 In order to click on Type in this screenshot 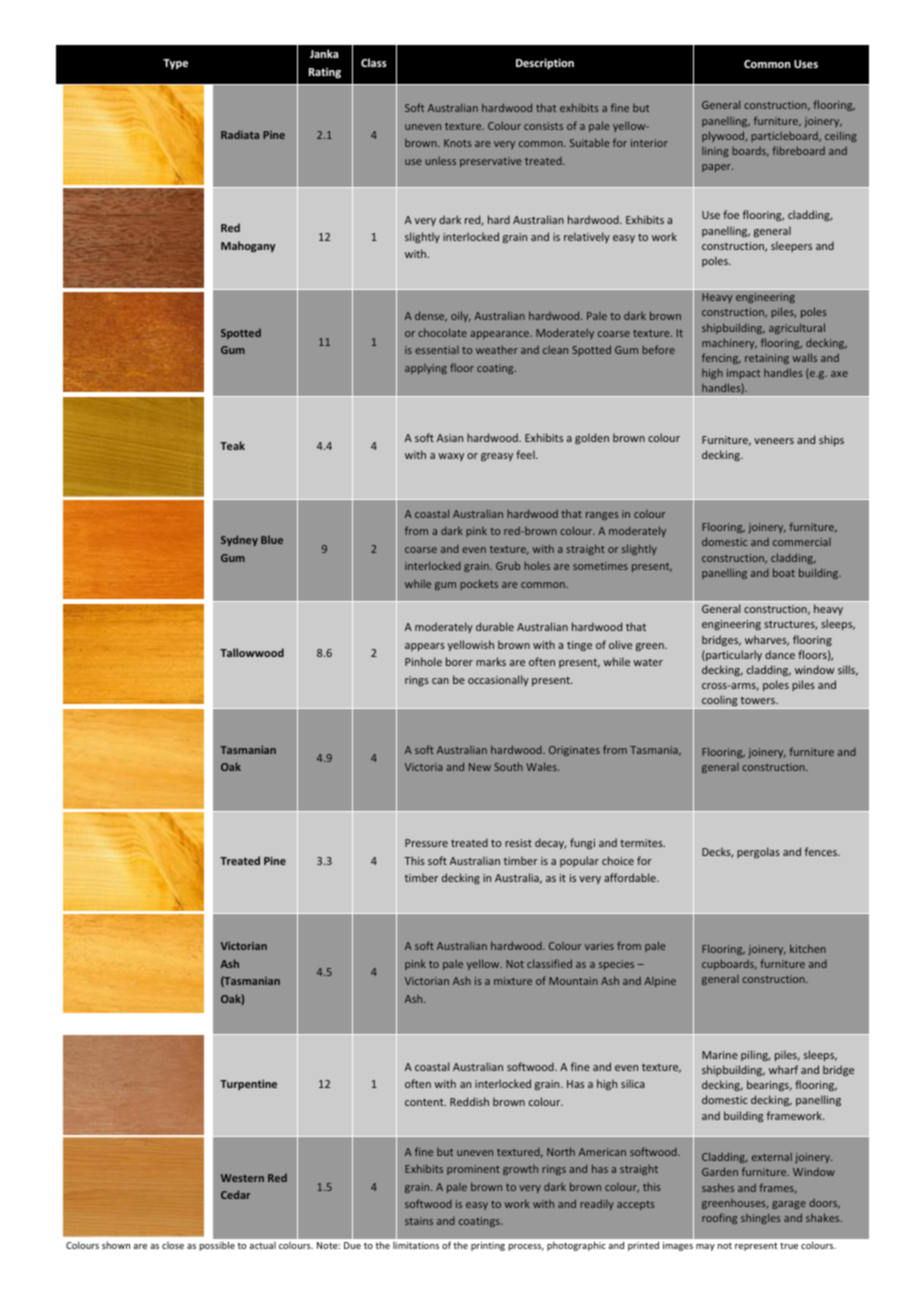, I will do `click(175, 64)`.
